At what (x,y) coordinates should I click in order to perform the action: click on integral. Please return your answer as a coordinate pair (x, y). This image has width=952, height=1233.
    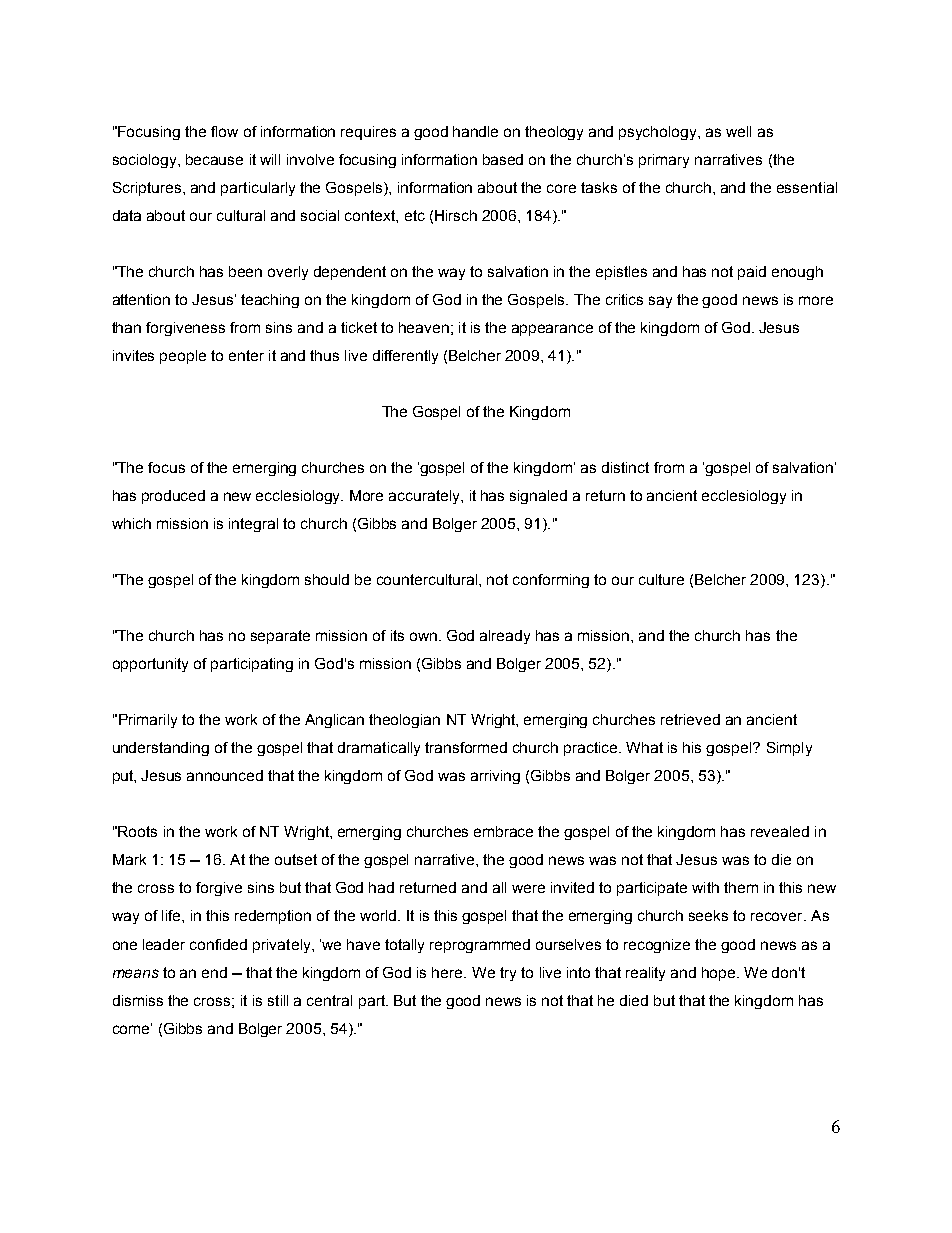
    Looking at the image, I should click on (253, 525).
